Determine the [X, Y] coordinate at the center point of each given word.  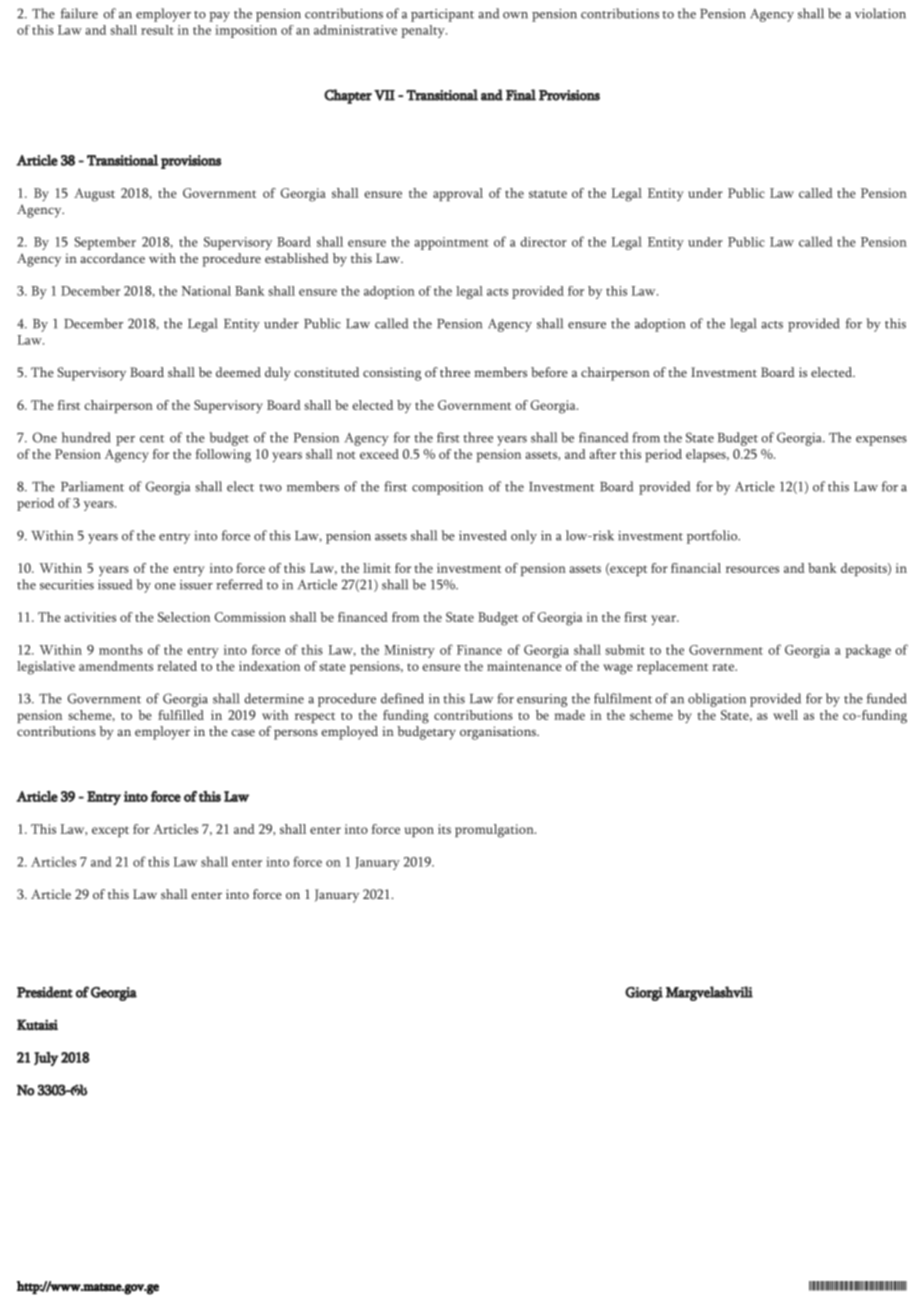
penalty [424, 31]
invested [483, 535]
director [543, 242]
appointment [451, 243]
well [785, 715]
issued [115, 584]
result [157, 30]
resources [752, 569]
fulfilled [181, 715]
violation [880, 13]
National [206, 291]
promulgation [495, 831]
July [46, 1059]
